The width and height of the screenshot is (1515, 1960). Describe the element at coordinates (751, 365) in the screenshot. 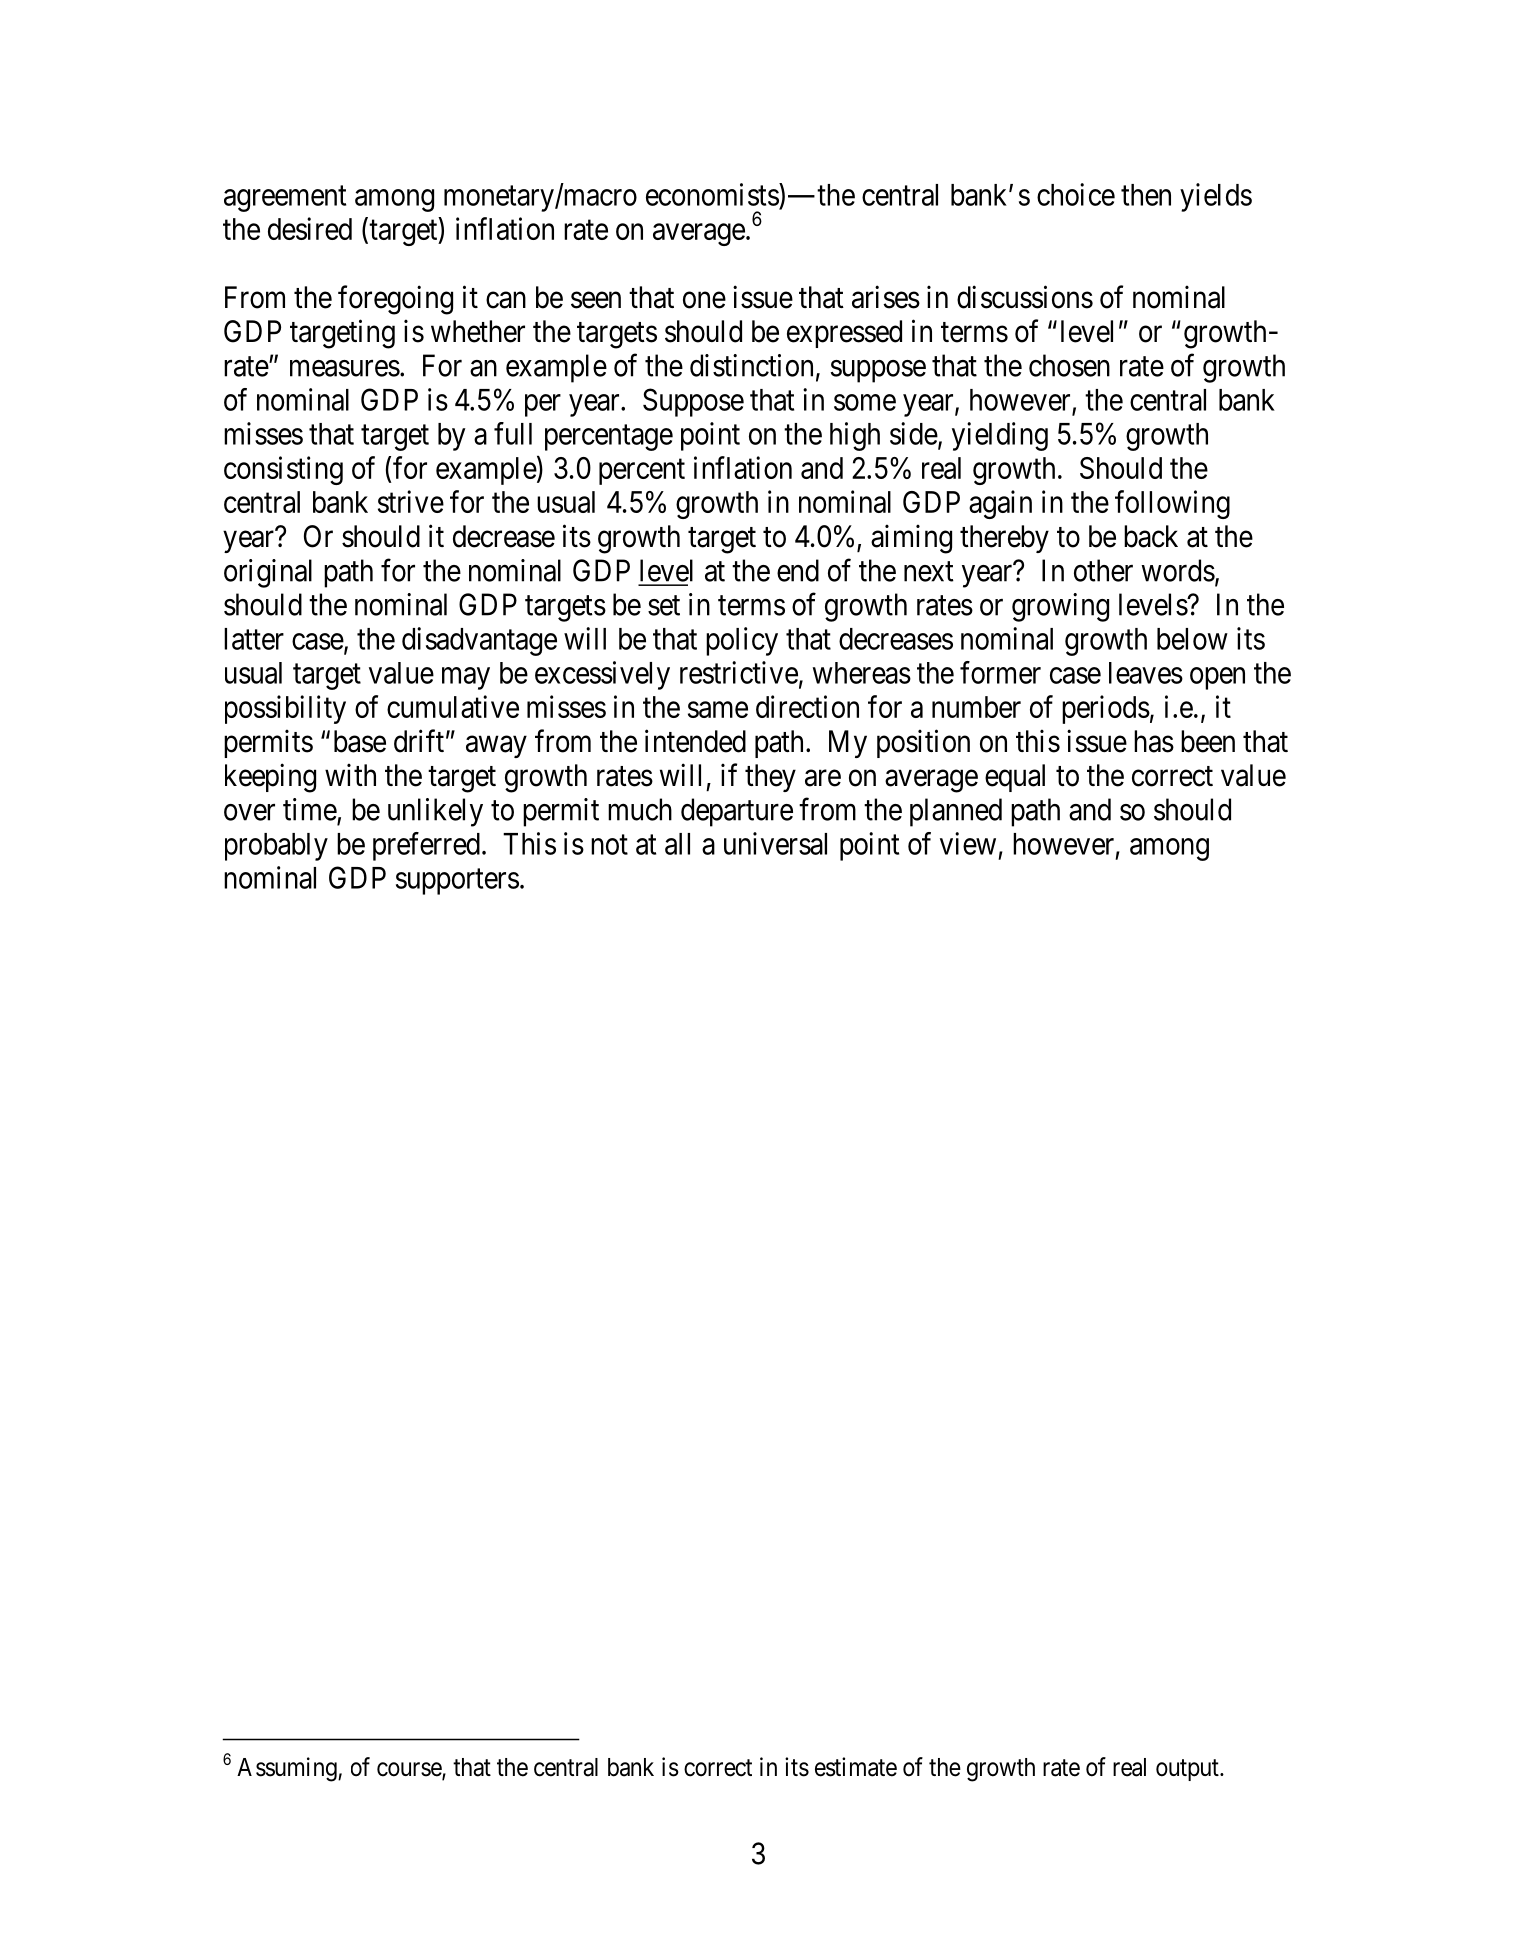

I see `distinction` at that location.
